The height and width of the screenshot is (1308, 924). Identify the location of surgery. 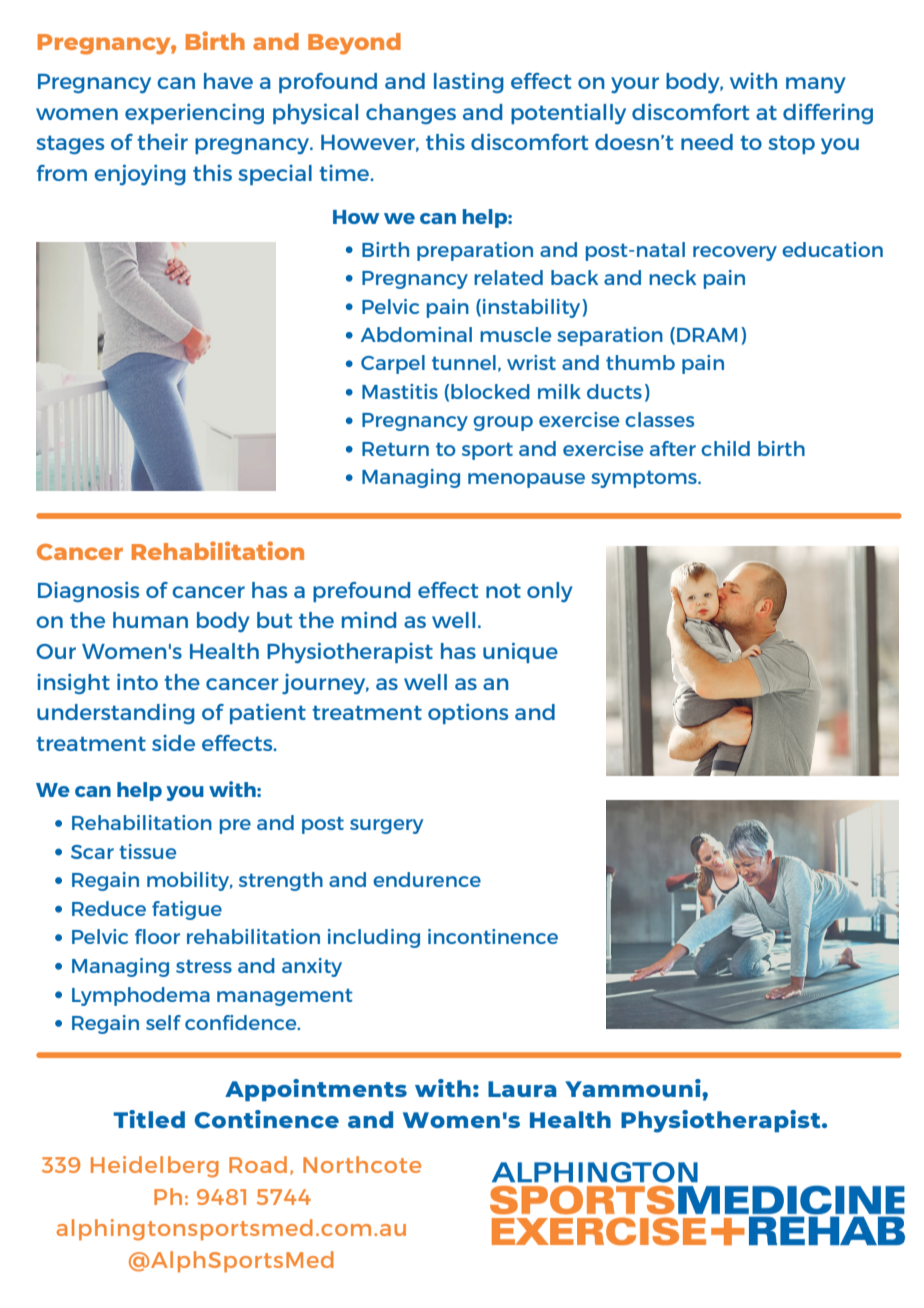
(386, 826).
